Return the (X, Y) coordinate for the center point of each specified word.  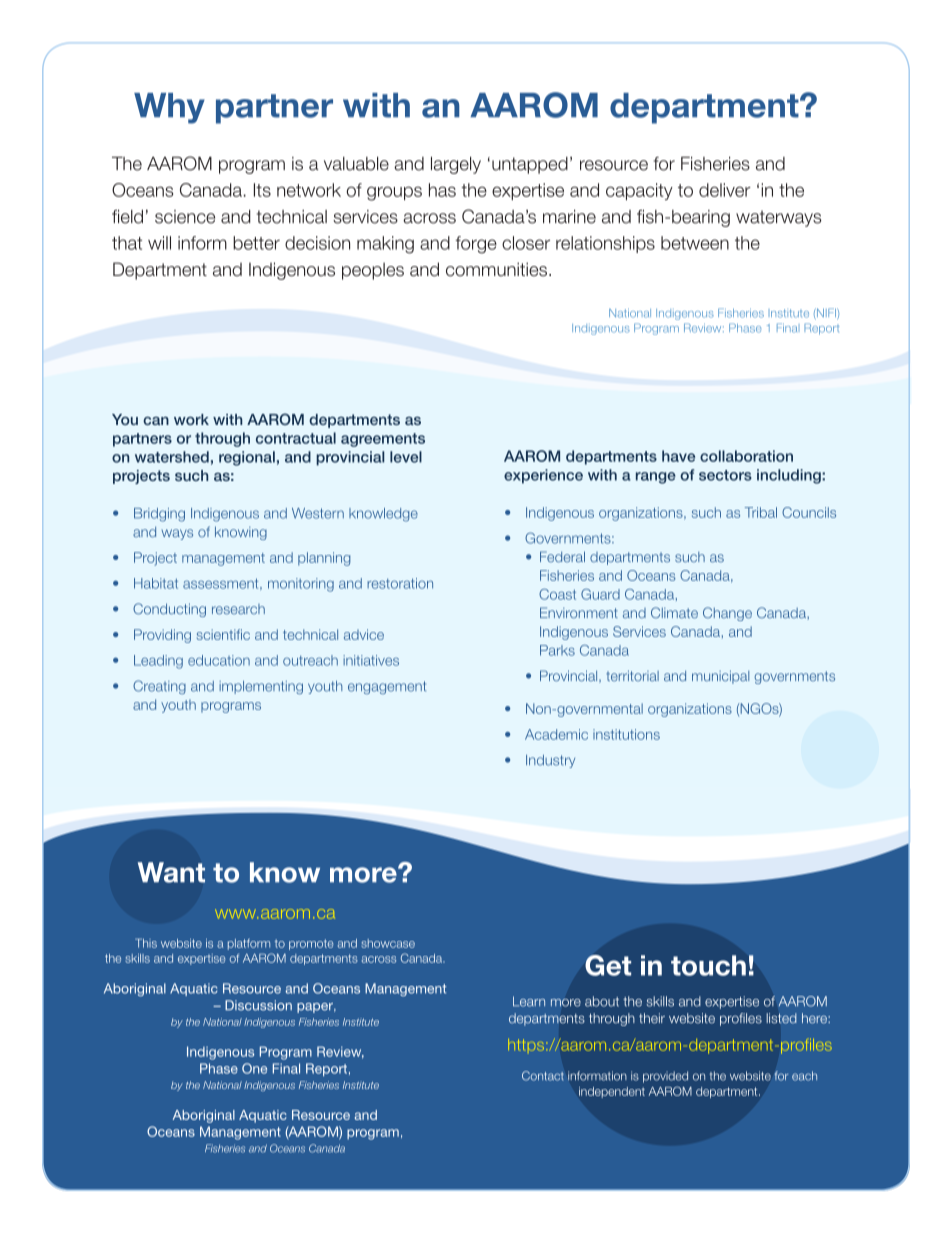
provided (665, 1077)
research (238, 609)
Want (171, 872)
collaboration (746, 456)
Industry (550, 761)
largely (456, 165)
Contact (543, 1076)
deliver (725, 190)
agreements (383, 440)
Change (727, 614)
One (254, 1068)
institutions (626, 734)
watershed (172, 457)
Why (169, 108)
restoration (400, 583)
